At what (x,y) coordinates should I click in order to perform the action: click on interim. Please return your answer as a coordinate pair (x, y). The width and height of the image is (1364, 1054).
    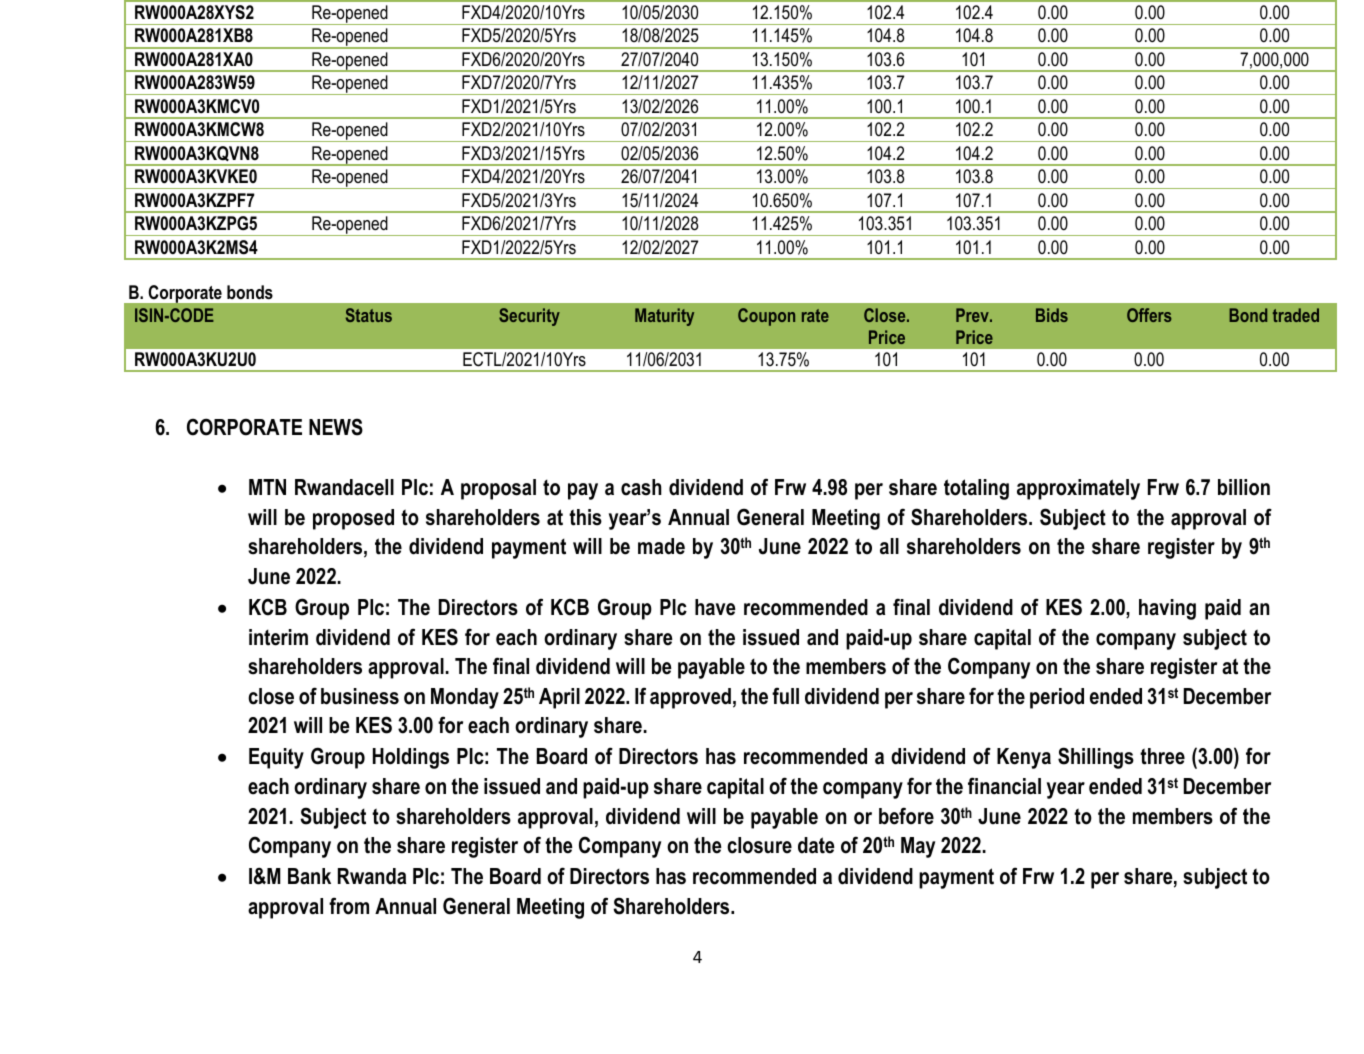
    Looking at the image, I should click on (278, 637).
